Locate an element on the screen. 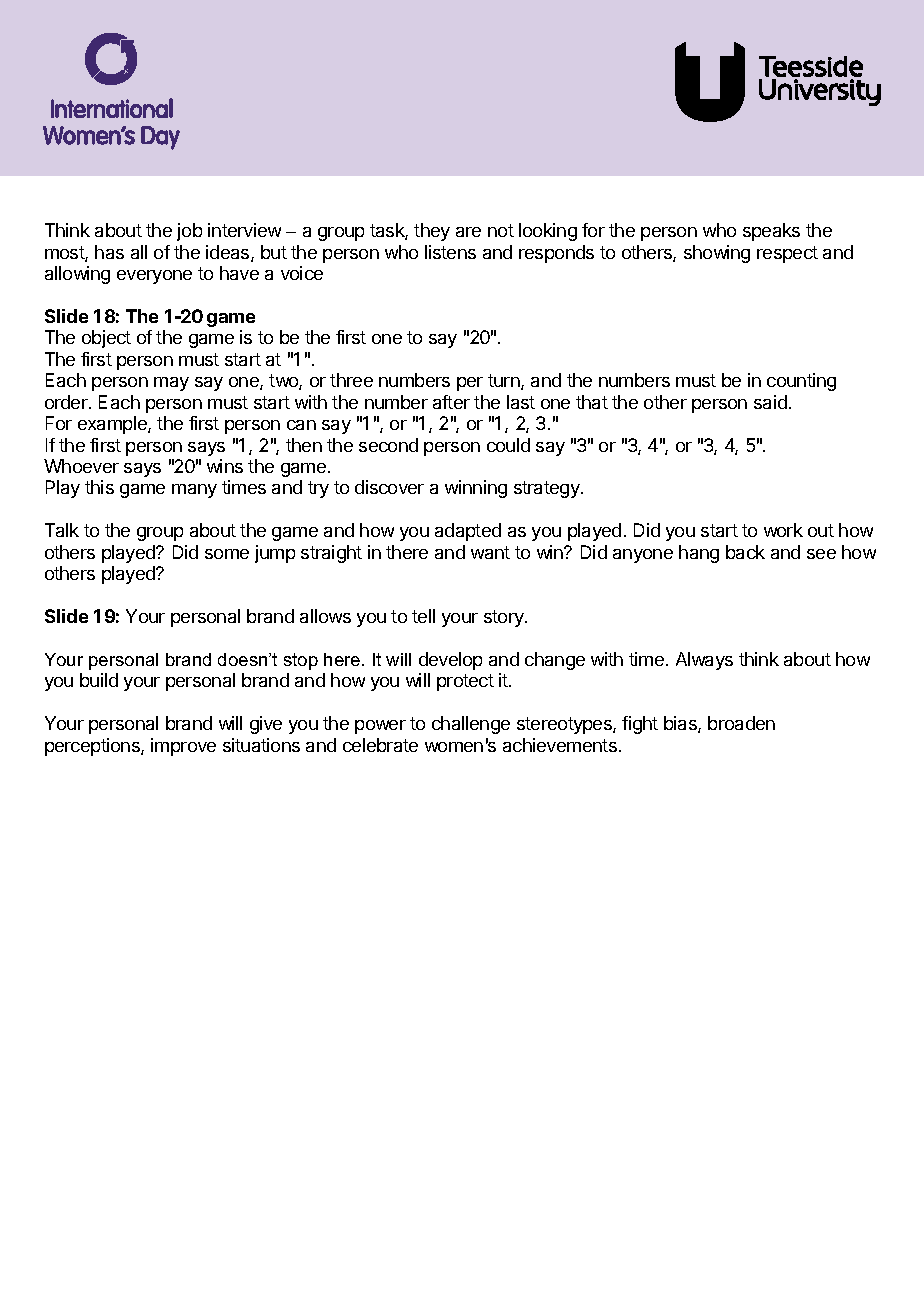 This screenshot has height=1308, width=924. example is located at coordinates (113, 425).
